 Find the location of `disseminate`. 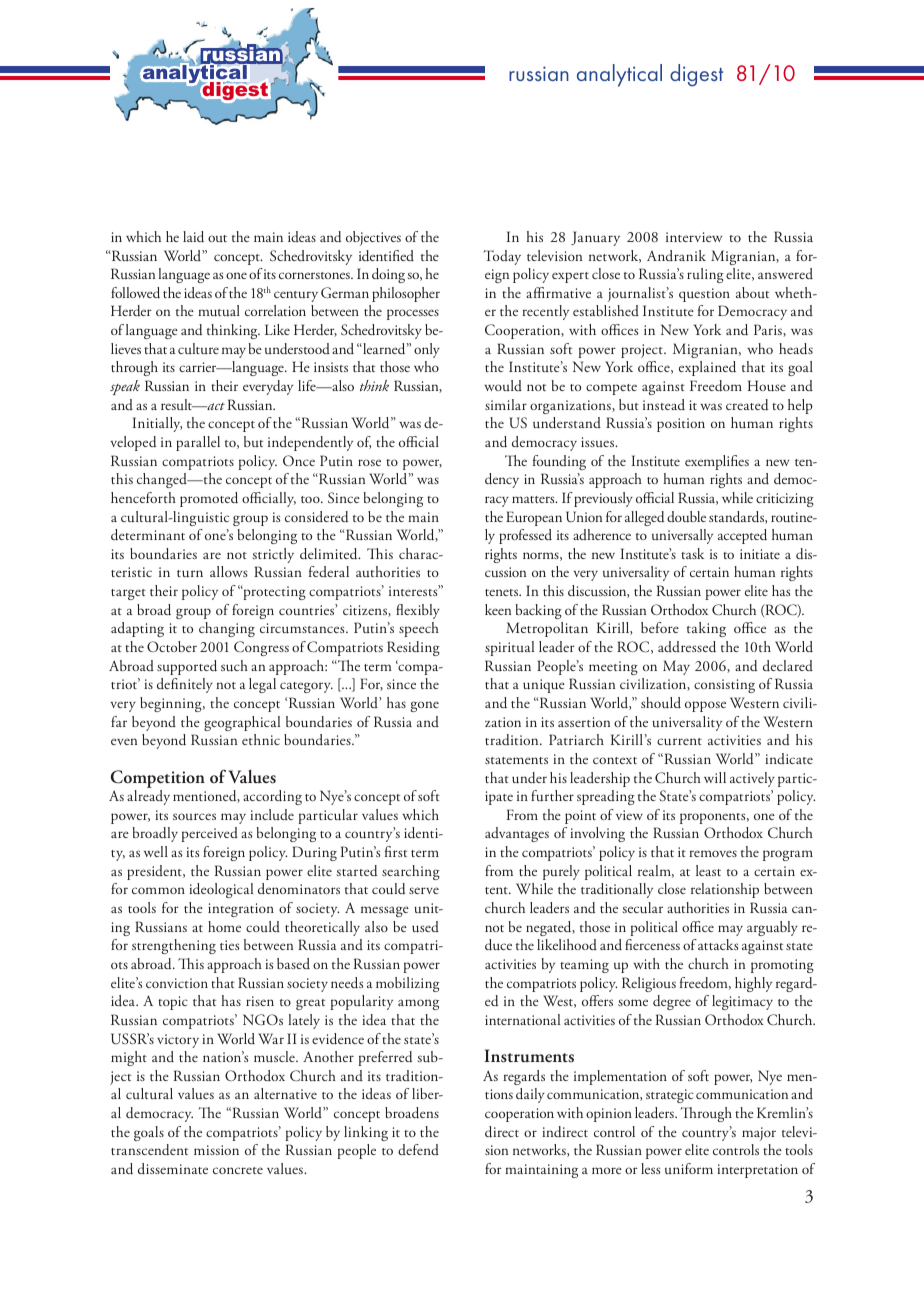

disseminate is located at coordinates (173, 1168).
